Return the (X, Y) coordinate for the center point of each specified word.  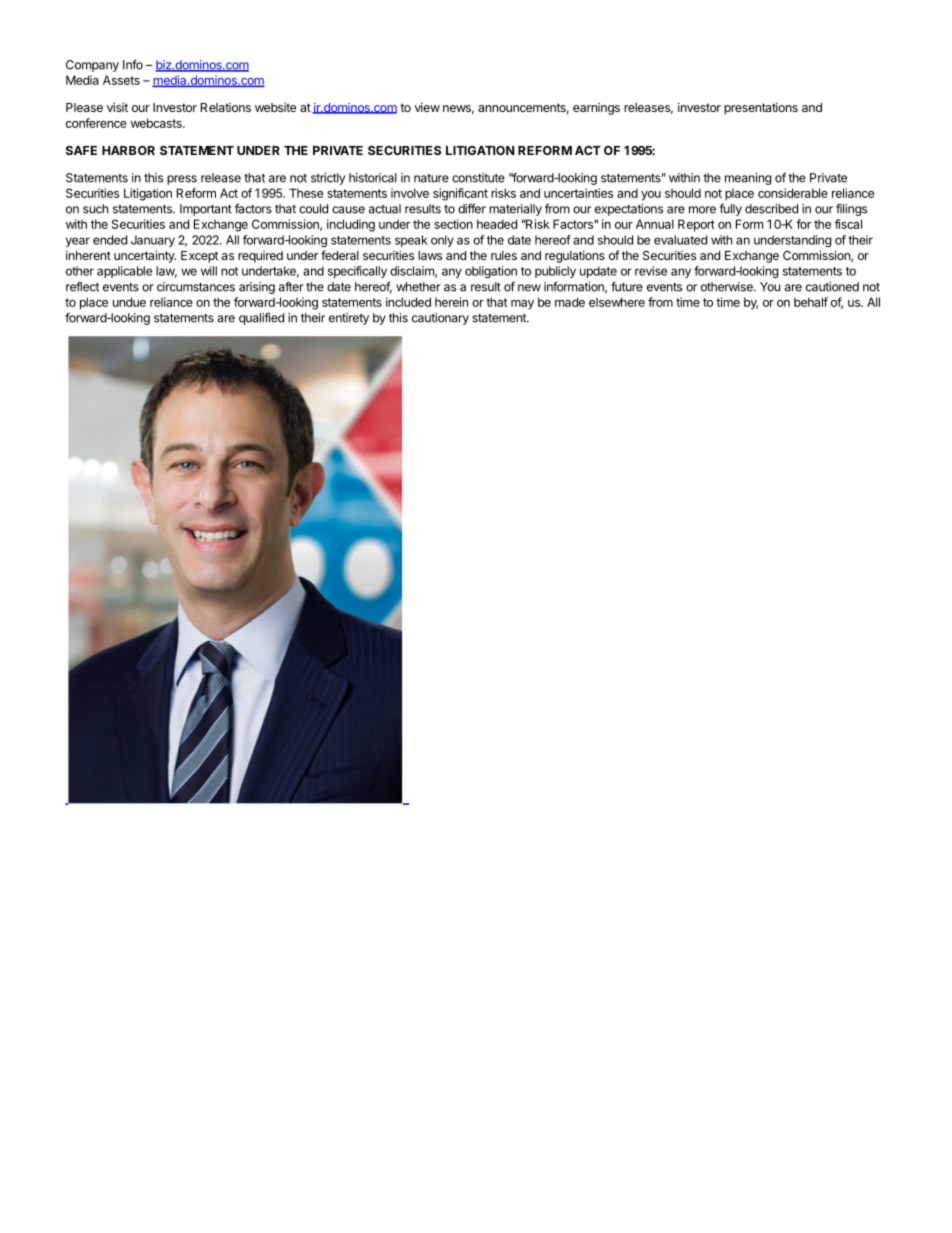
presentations (761, 108)
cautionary (440, 319)
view (427, 107)
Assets (121, 80)
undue (129, 302)
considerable (793, 193)
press (182, 180)
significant (460, 194)
